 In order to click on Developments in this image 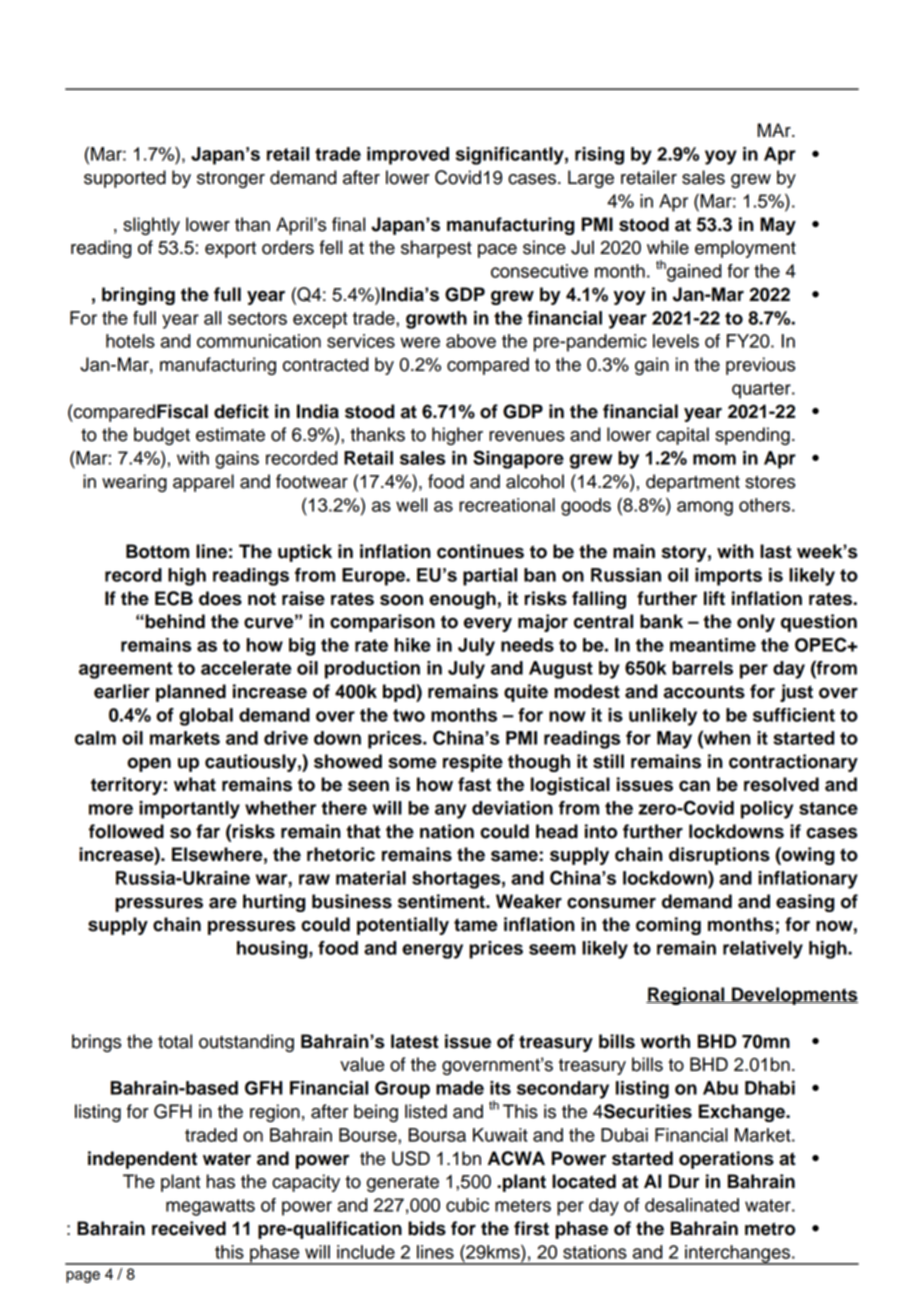, I will do `click(794, 996)`.
